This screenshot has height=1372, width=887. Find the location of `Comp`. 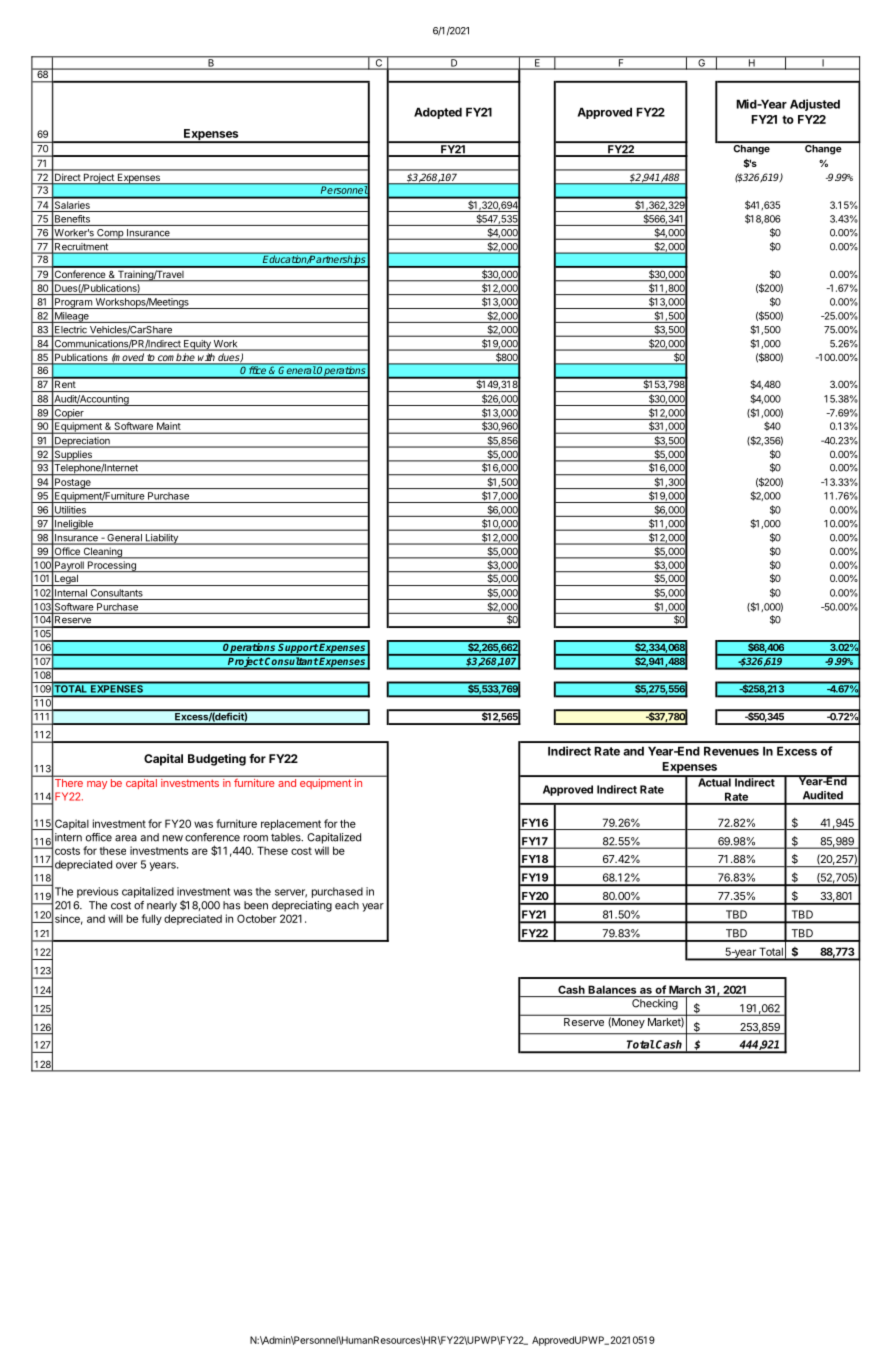

Comp is located at coordinates (110, 234).
